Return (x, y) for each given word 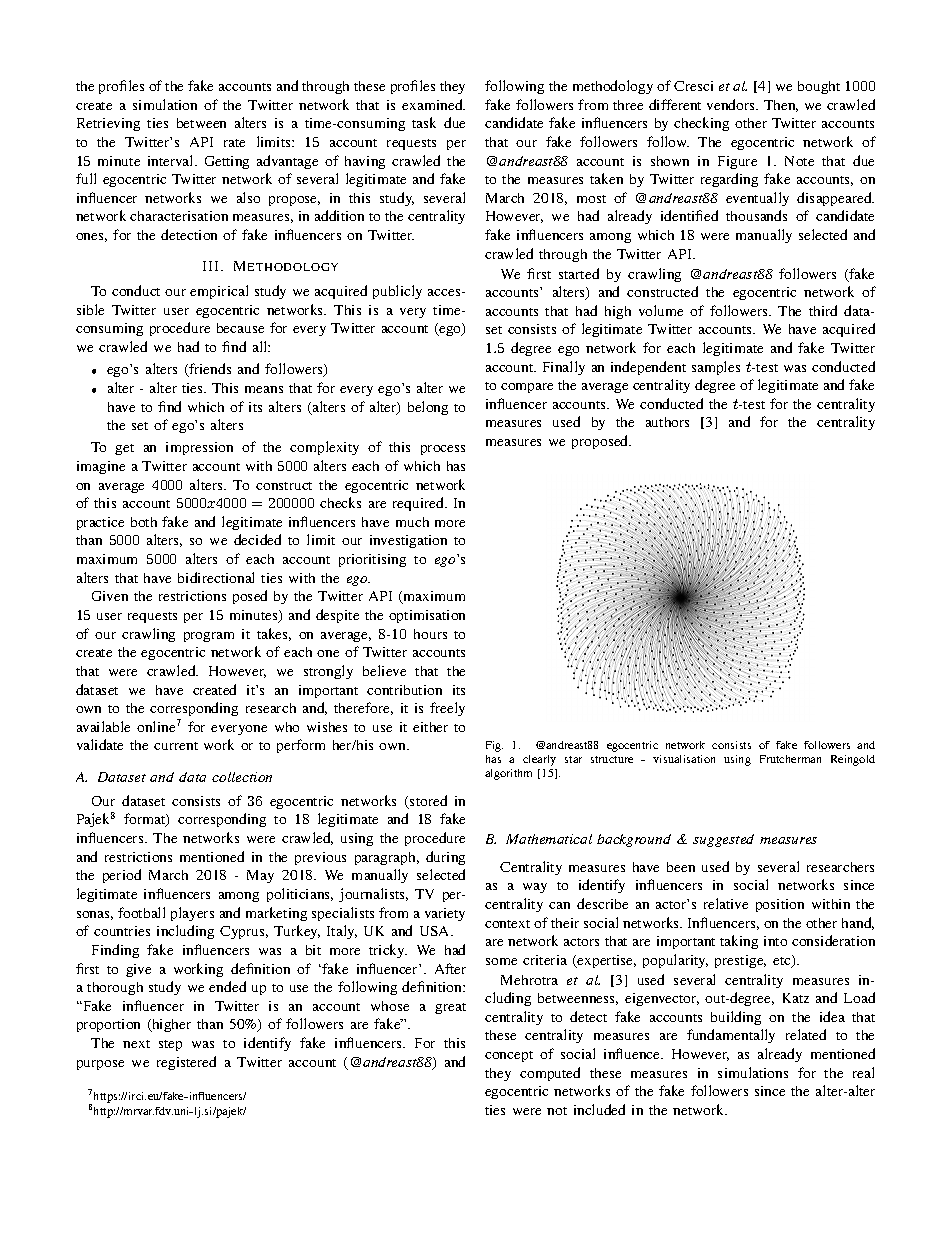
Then (781, 106)
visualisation (684, 759)
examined (433, 104)
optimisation (427, 616)
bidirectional (216, 577)
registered (186, 1063)
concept (509, 1056)
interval (172, 160)
